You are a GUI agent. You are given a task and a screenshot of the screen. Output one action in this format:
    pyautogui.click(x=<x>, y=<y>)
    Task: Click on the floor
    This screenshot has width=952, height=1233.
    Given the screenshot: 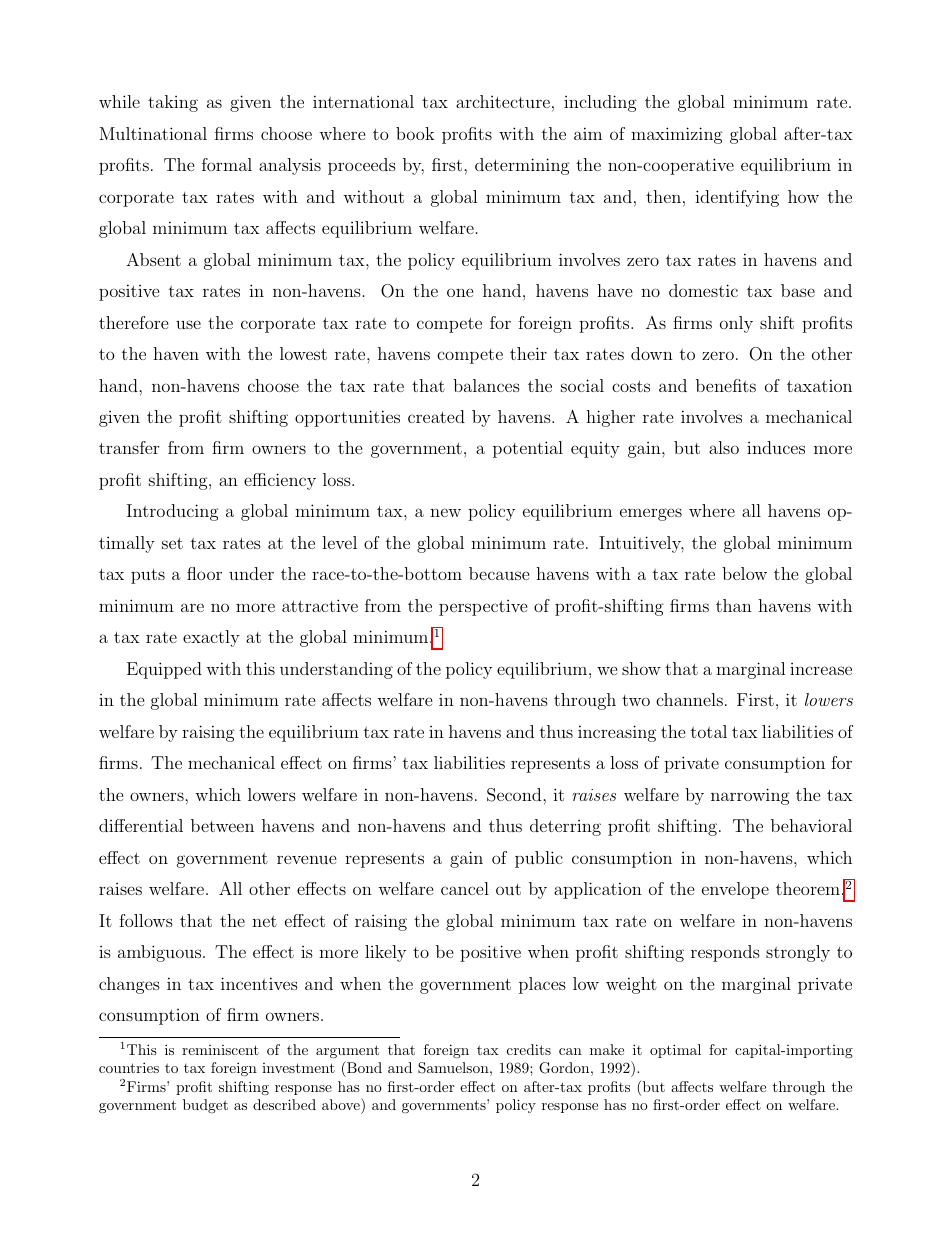 What is the action you would take?
    pyautogui.click(x=204, y=573)
